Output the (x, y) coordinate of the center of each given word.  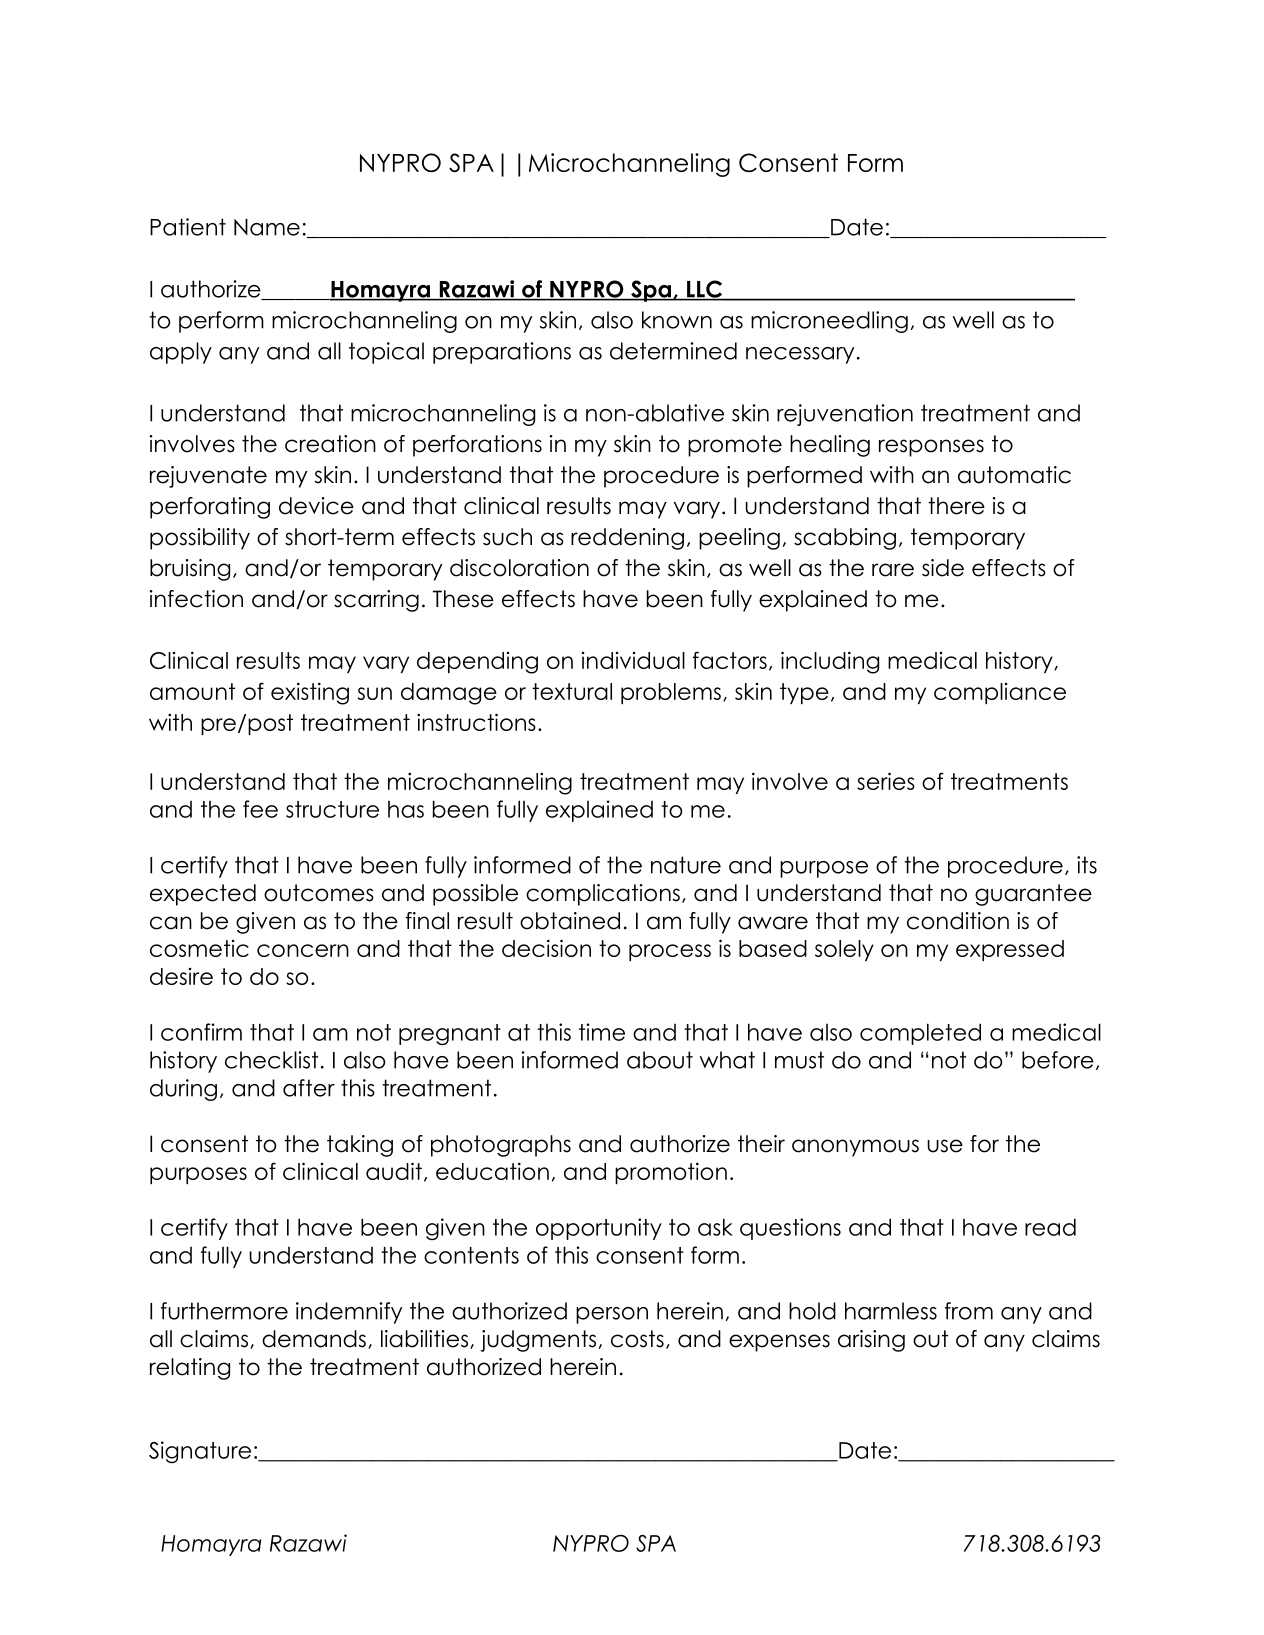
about (660, 1060)
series (886, 781)
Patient (188, 227)
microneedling (829, 322)
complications (603, 895)
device (316, 506)
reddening (627, 539)
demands (314, 1339)
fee (260, 809)
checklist (271, 1060)
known (677, 320)
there (956, 506)
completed (920, 1034)
